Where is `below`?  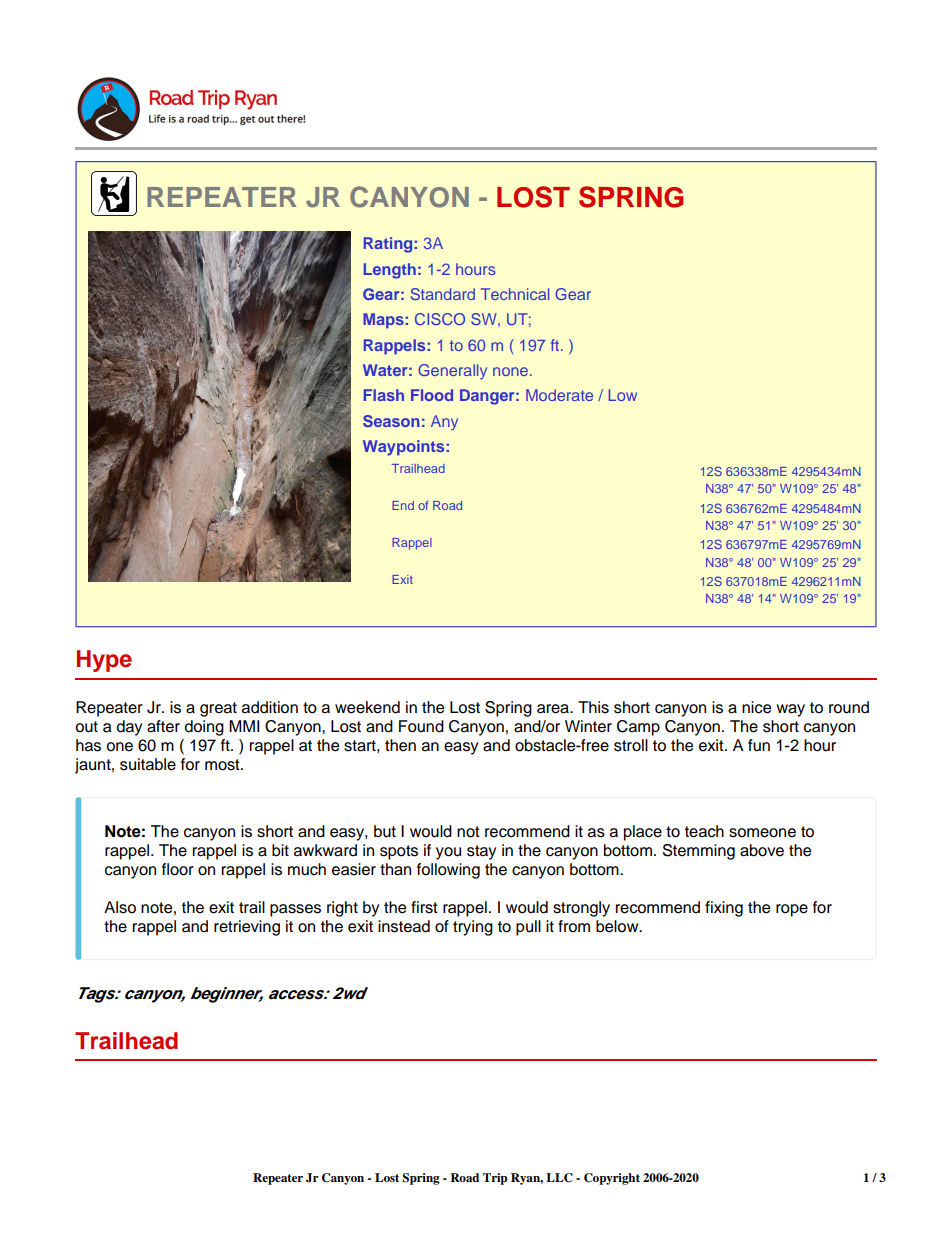
below is located at coordinates (618, 926).
